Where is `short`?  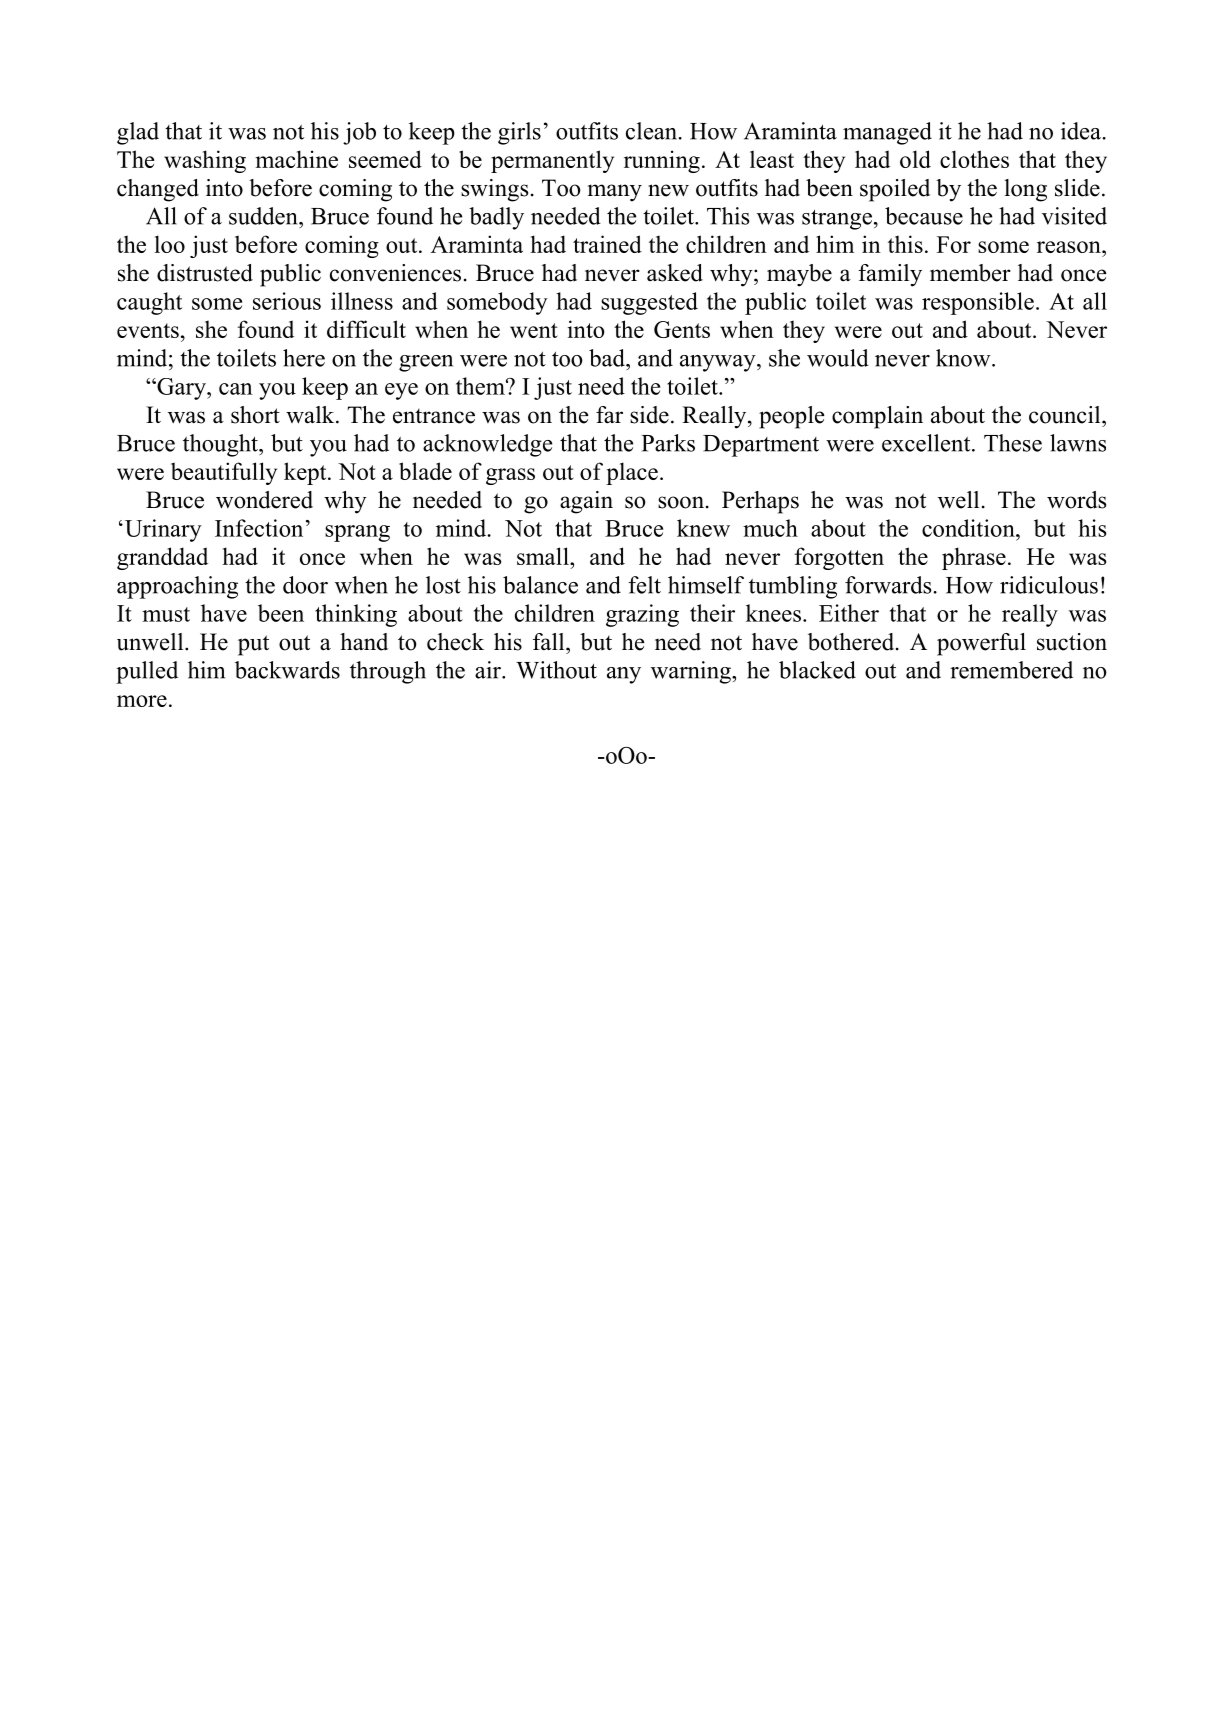
short is located at coordinates (255, 415).
